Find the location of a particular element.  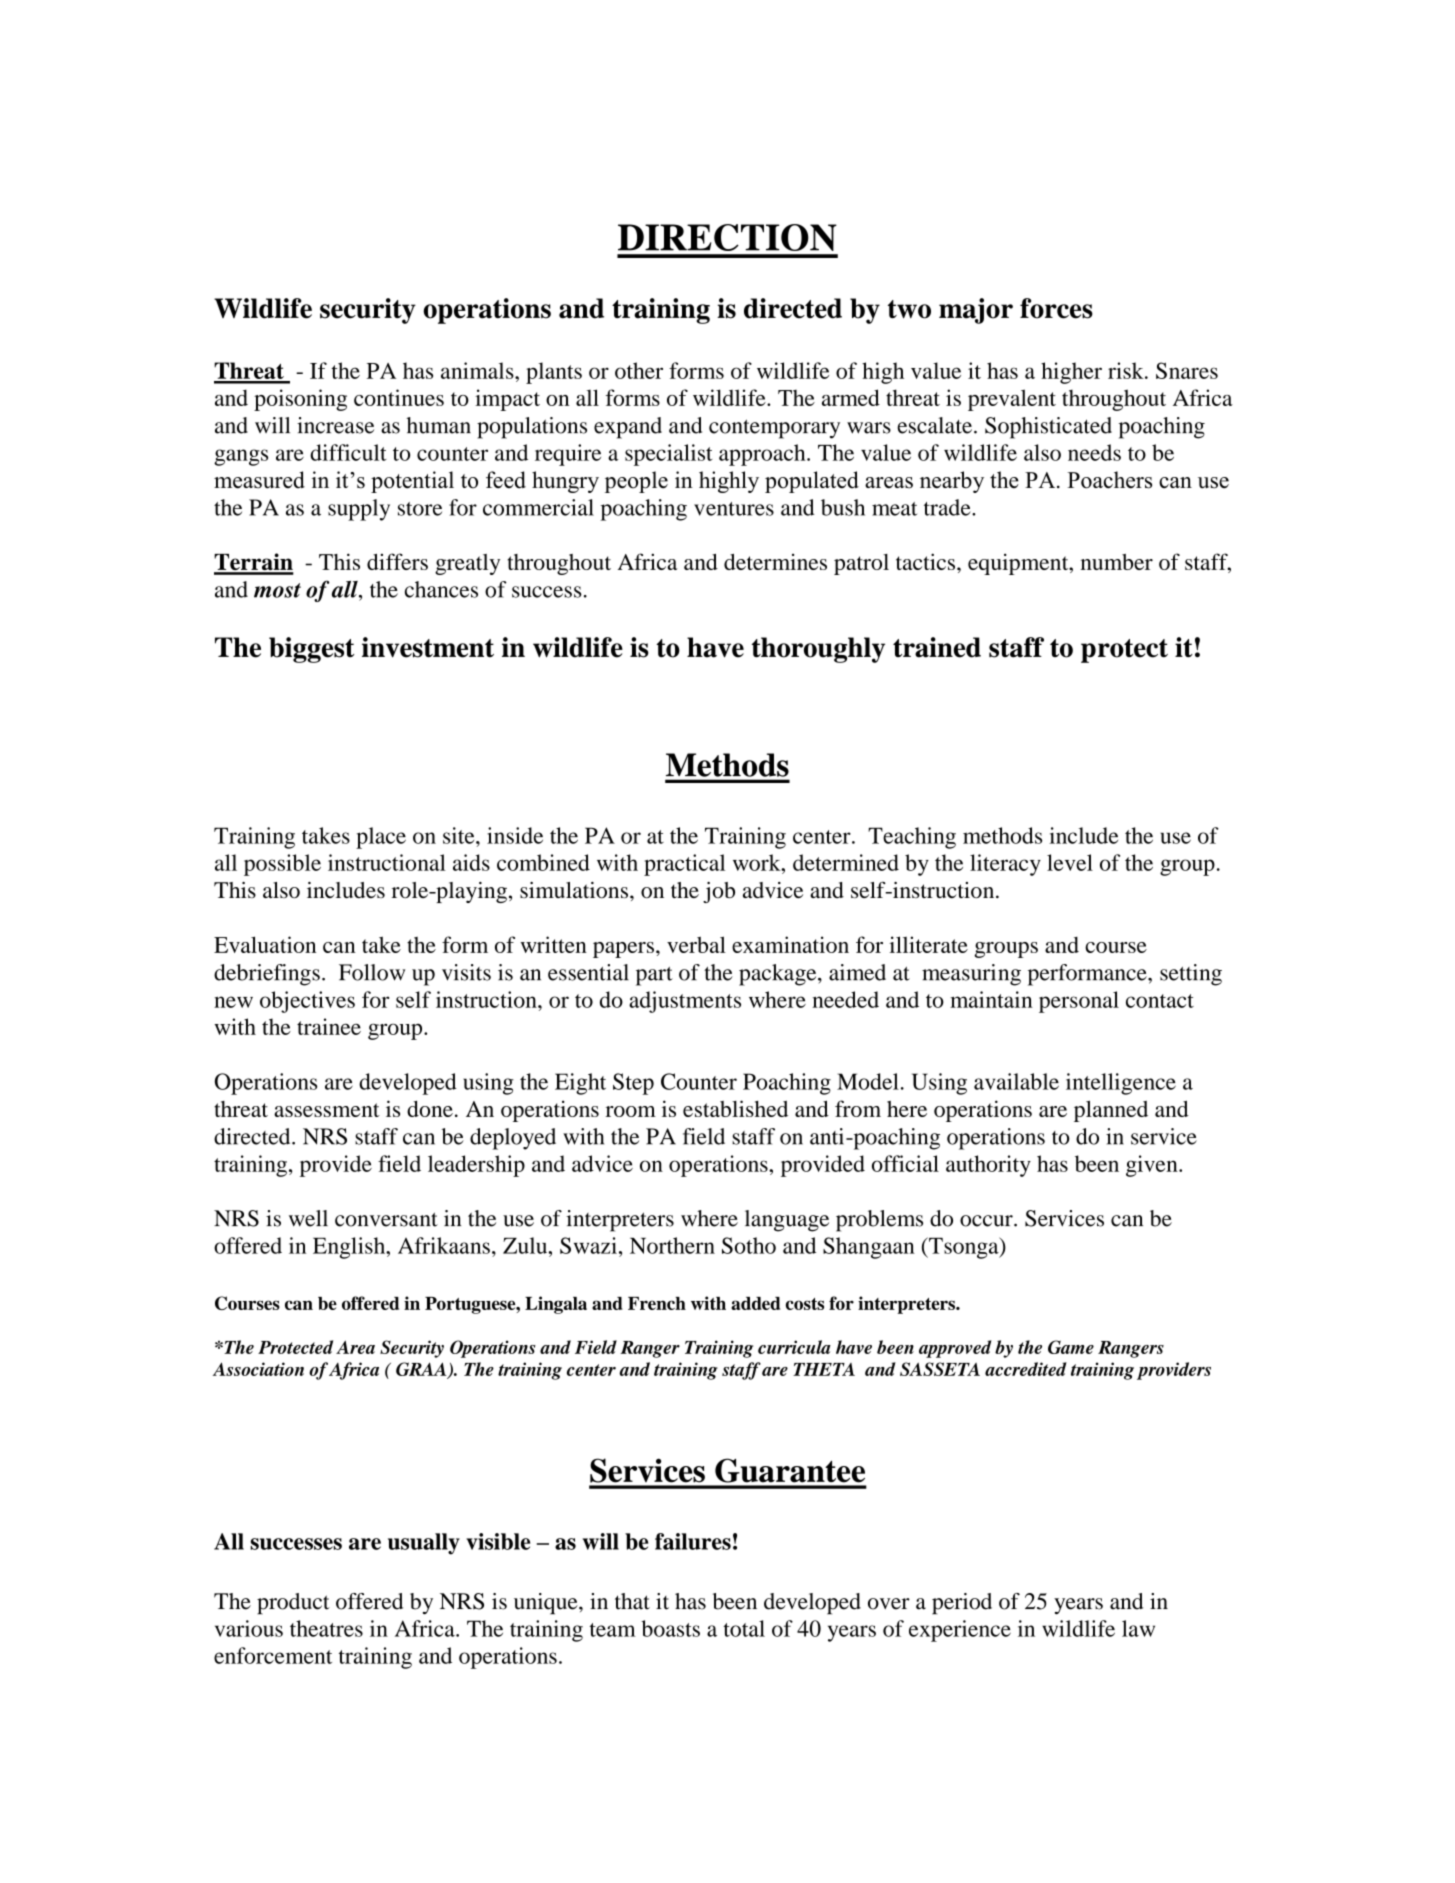

determines is located at coordinates (775, 562).
